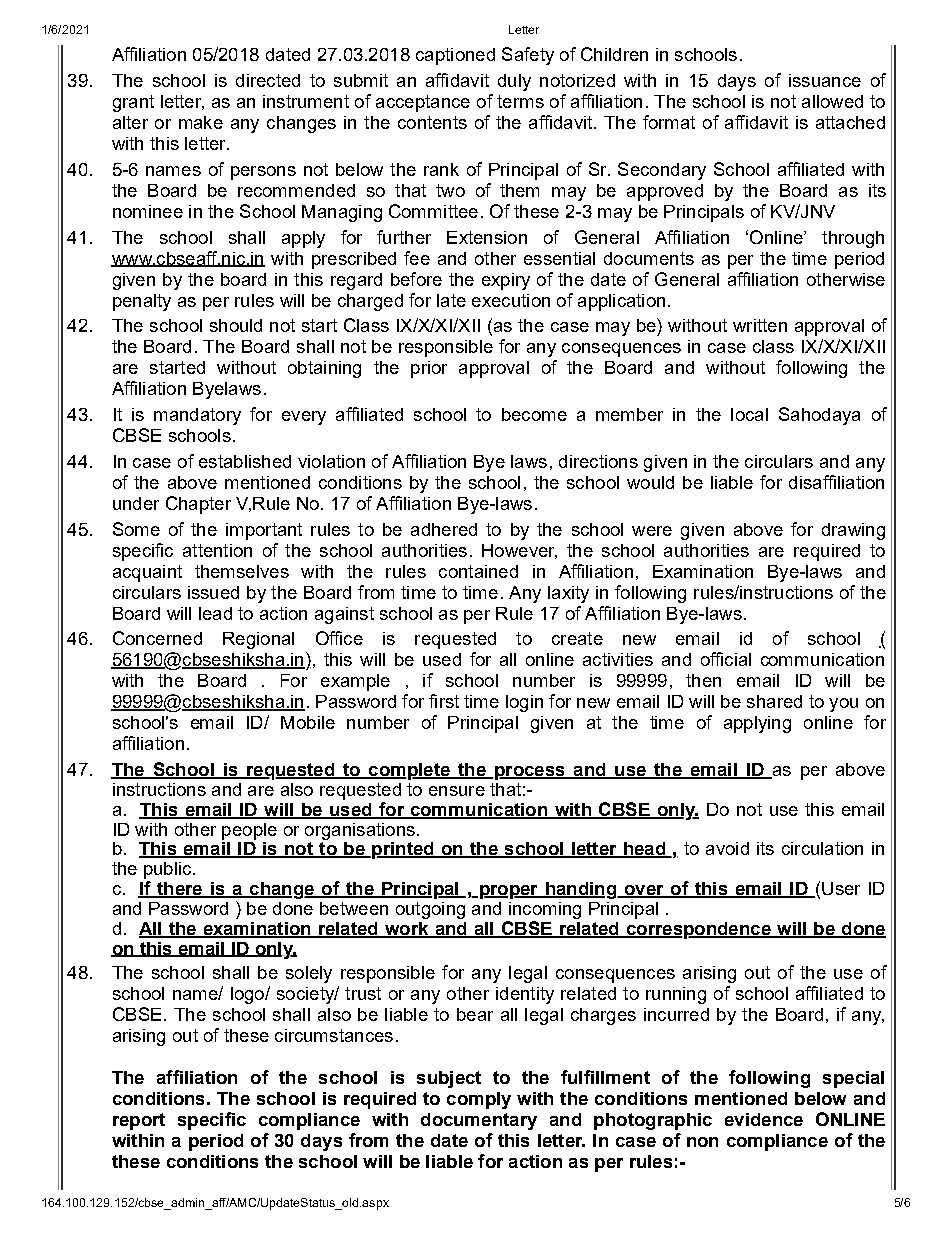  What do you see at coordinates (479, 1100) in the screenshot?
I see `comply` at bounding box center [479, 1100].
